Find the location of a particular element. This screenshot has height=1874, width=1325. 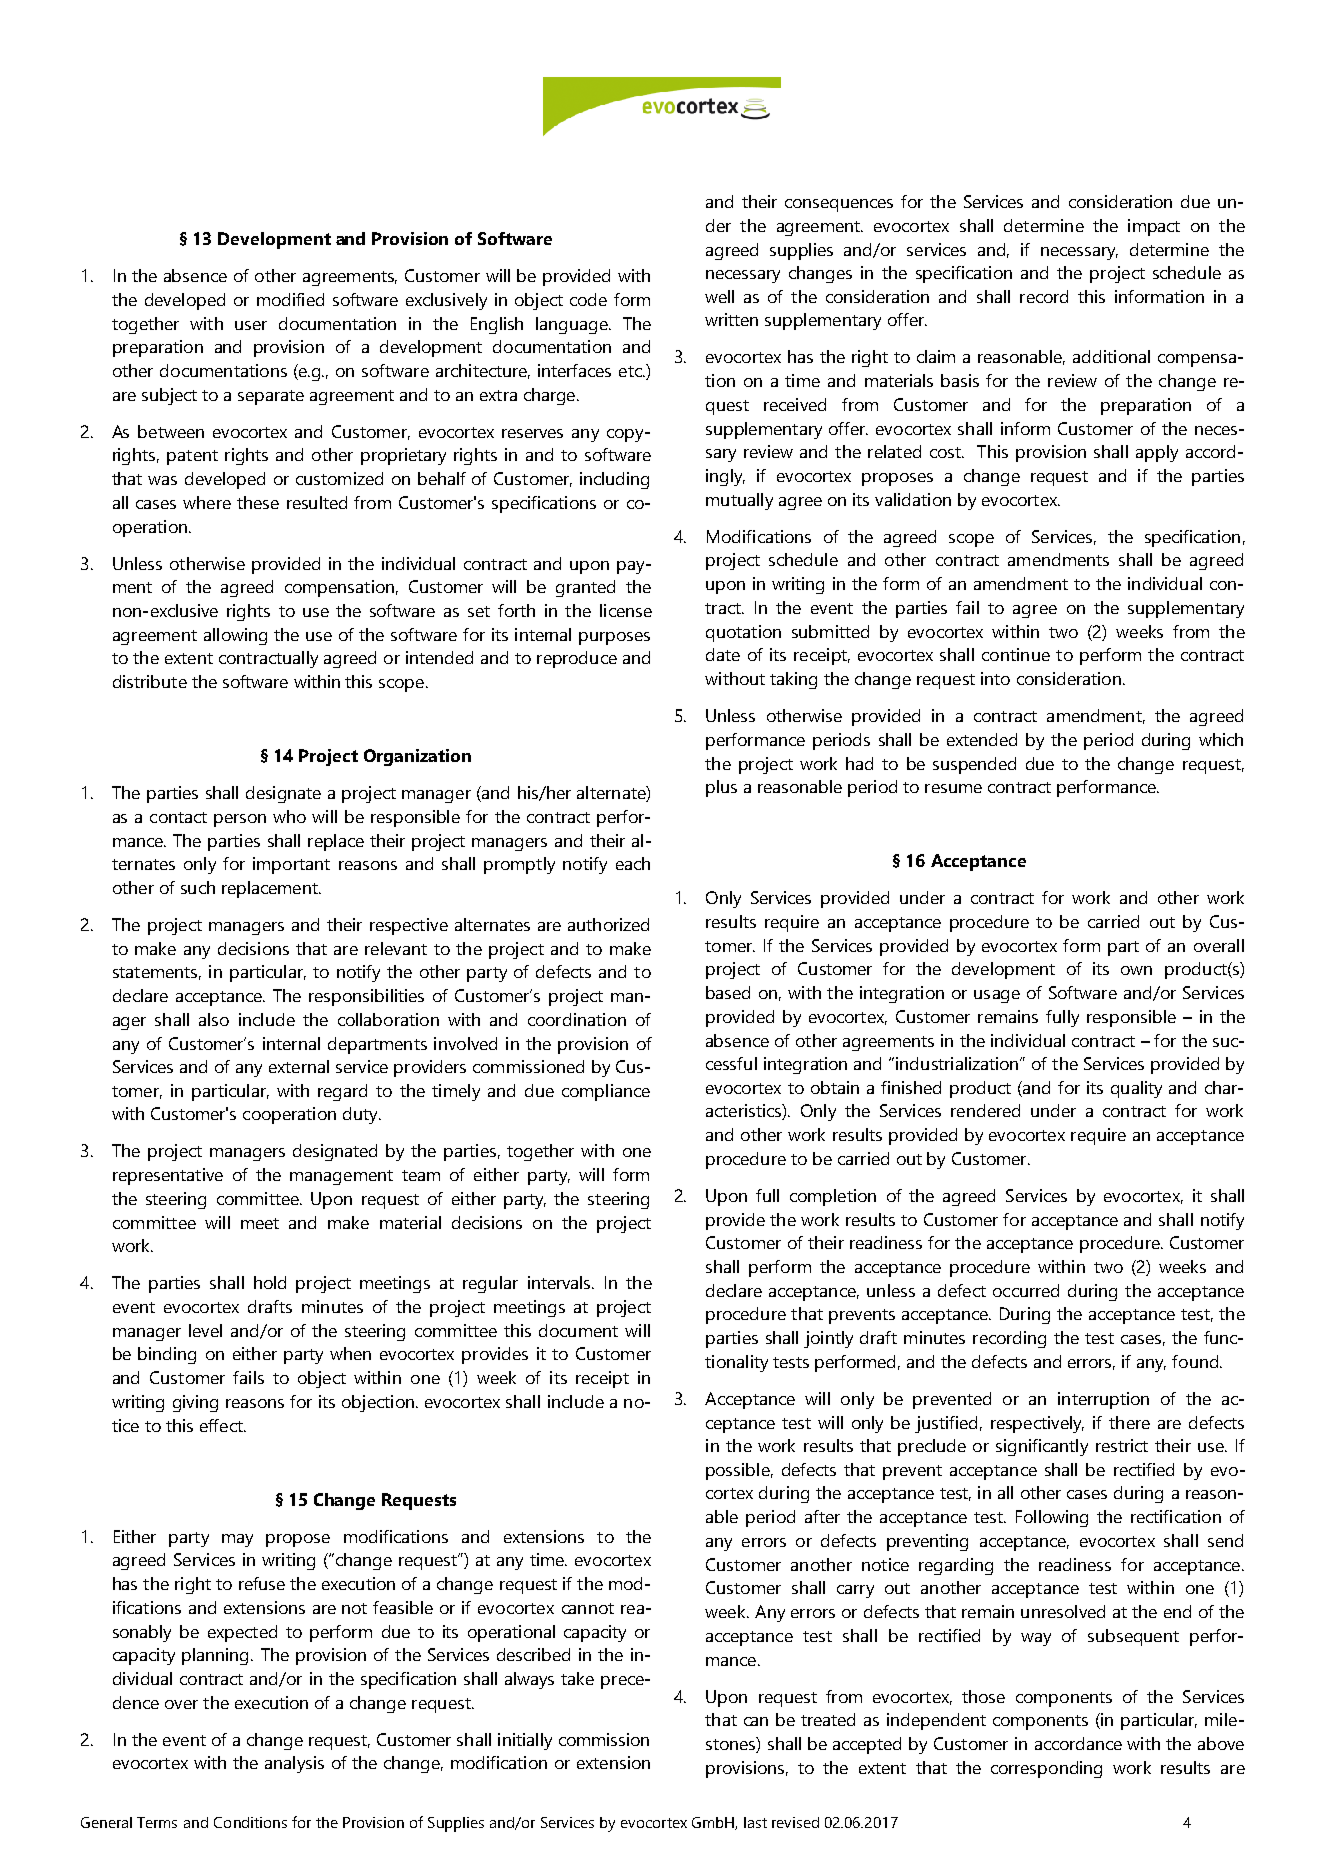

well is located at coordinates (719, 296).
